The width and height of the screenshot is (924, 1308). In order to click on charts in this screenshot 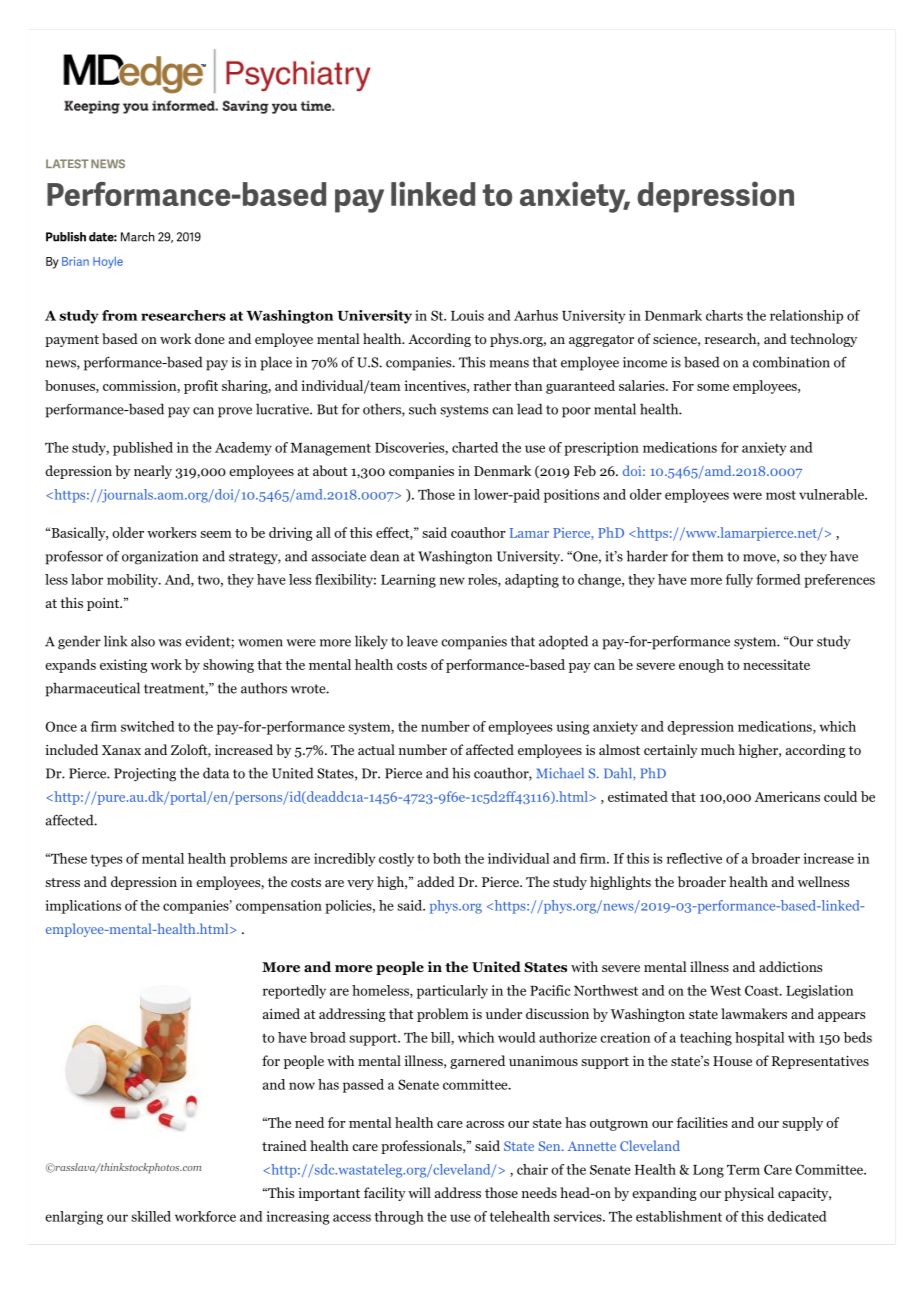, I will do `click(724, 315)`.
